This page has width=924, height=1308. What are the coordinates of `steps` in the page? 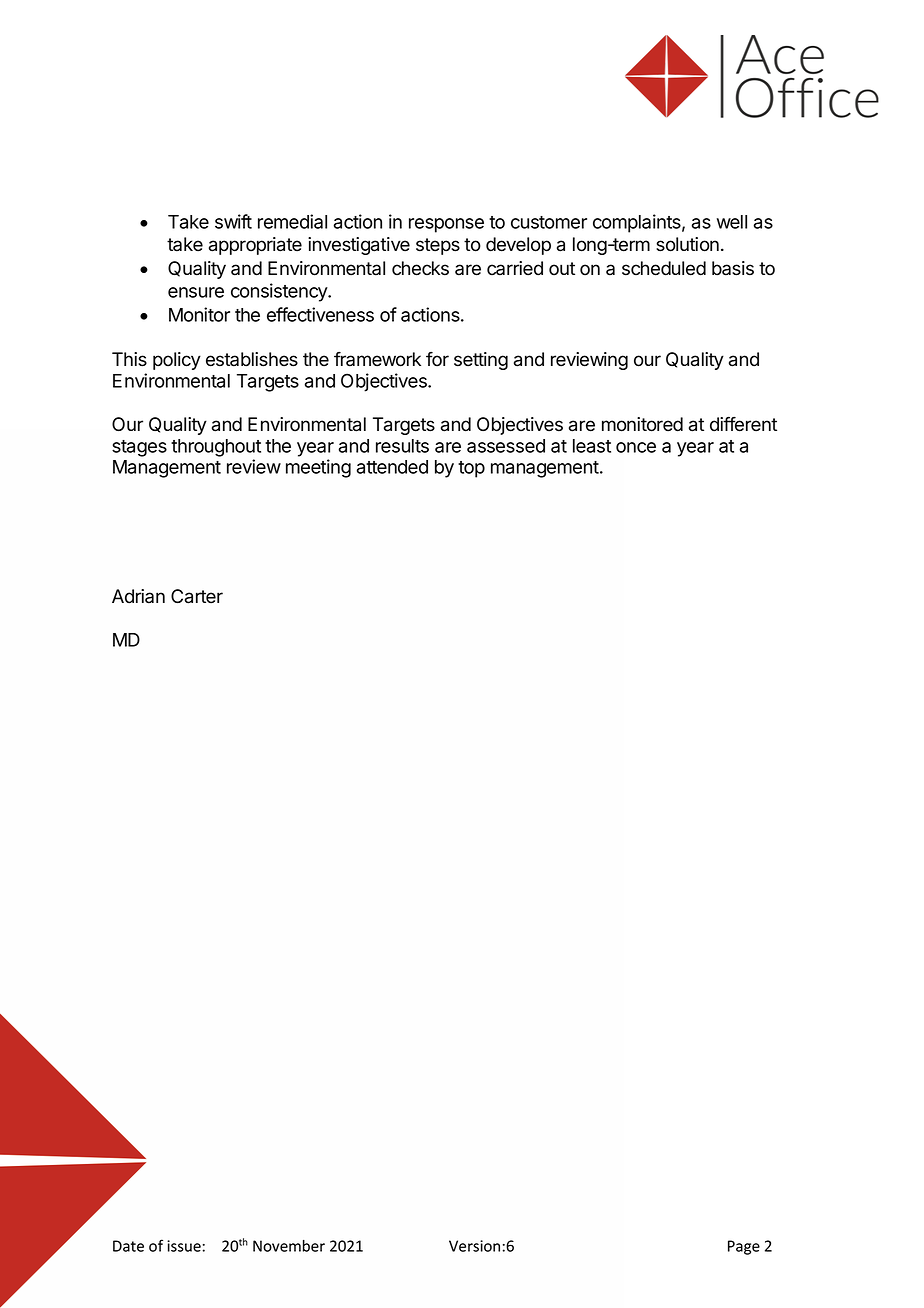 It's located at (438, 246).
